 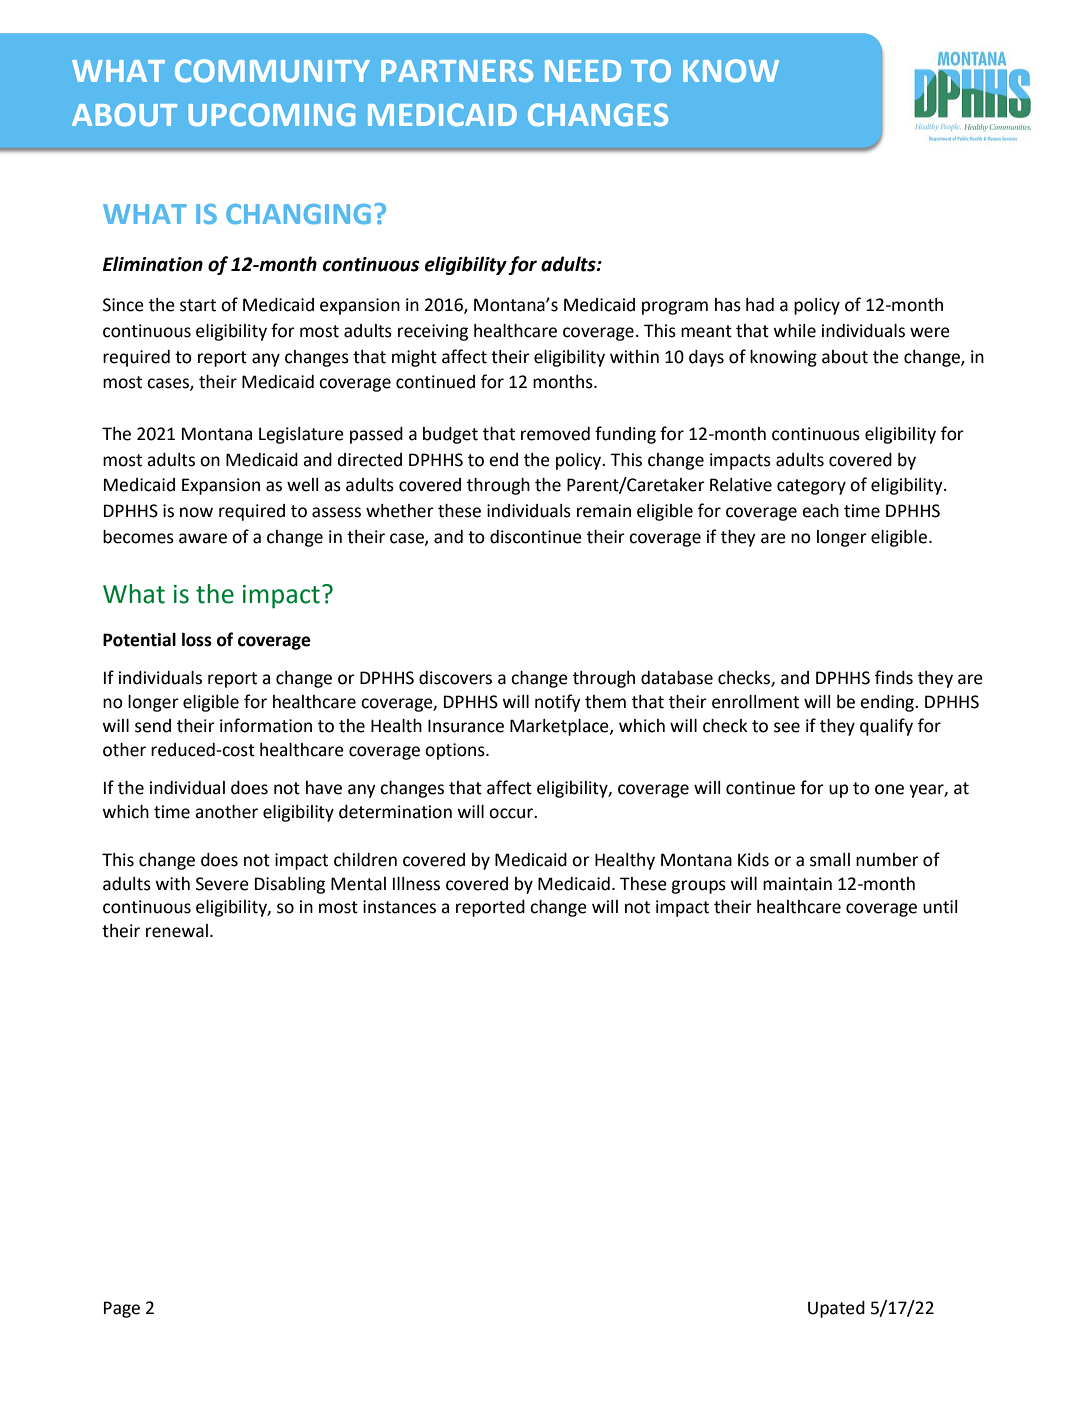 What do you see at coordinates (512, 813) in the document?
I see `occur` at bounding box center [512, 813].
